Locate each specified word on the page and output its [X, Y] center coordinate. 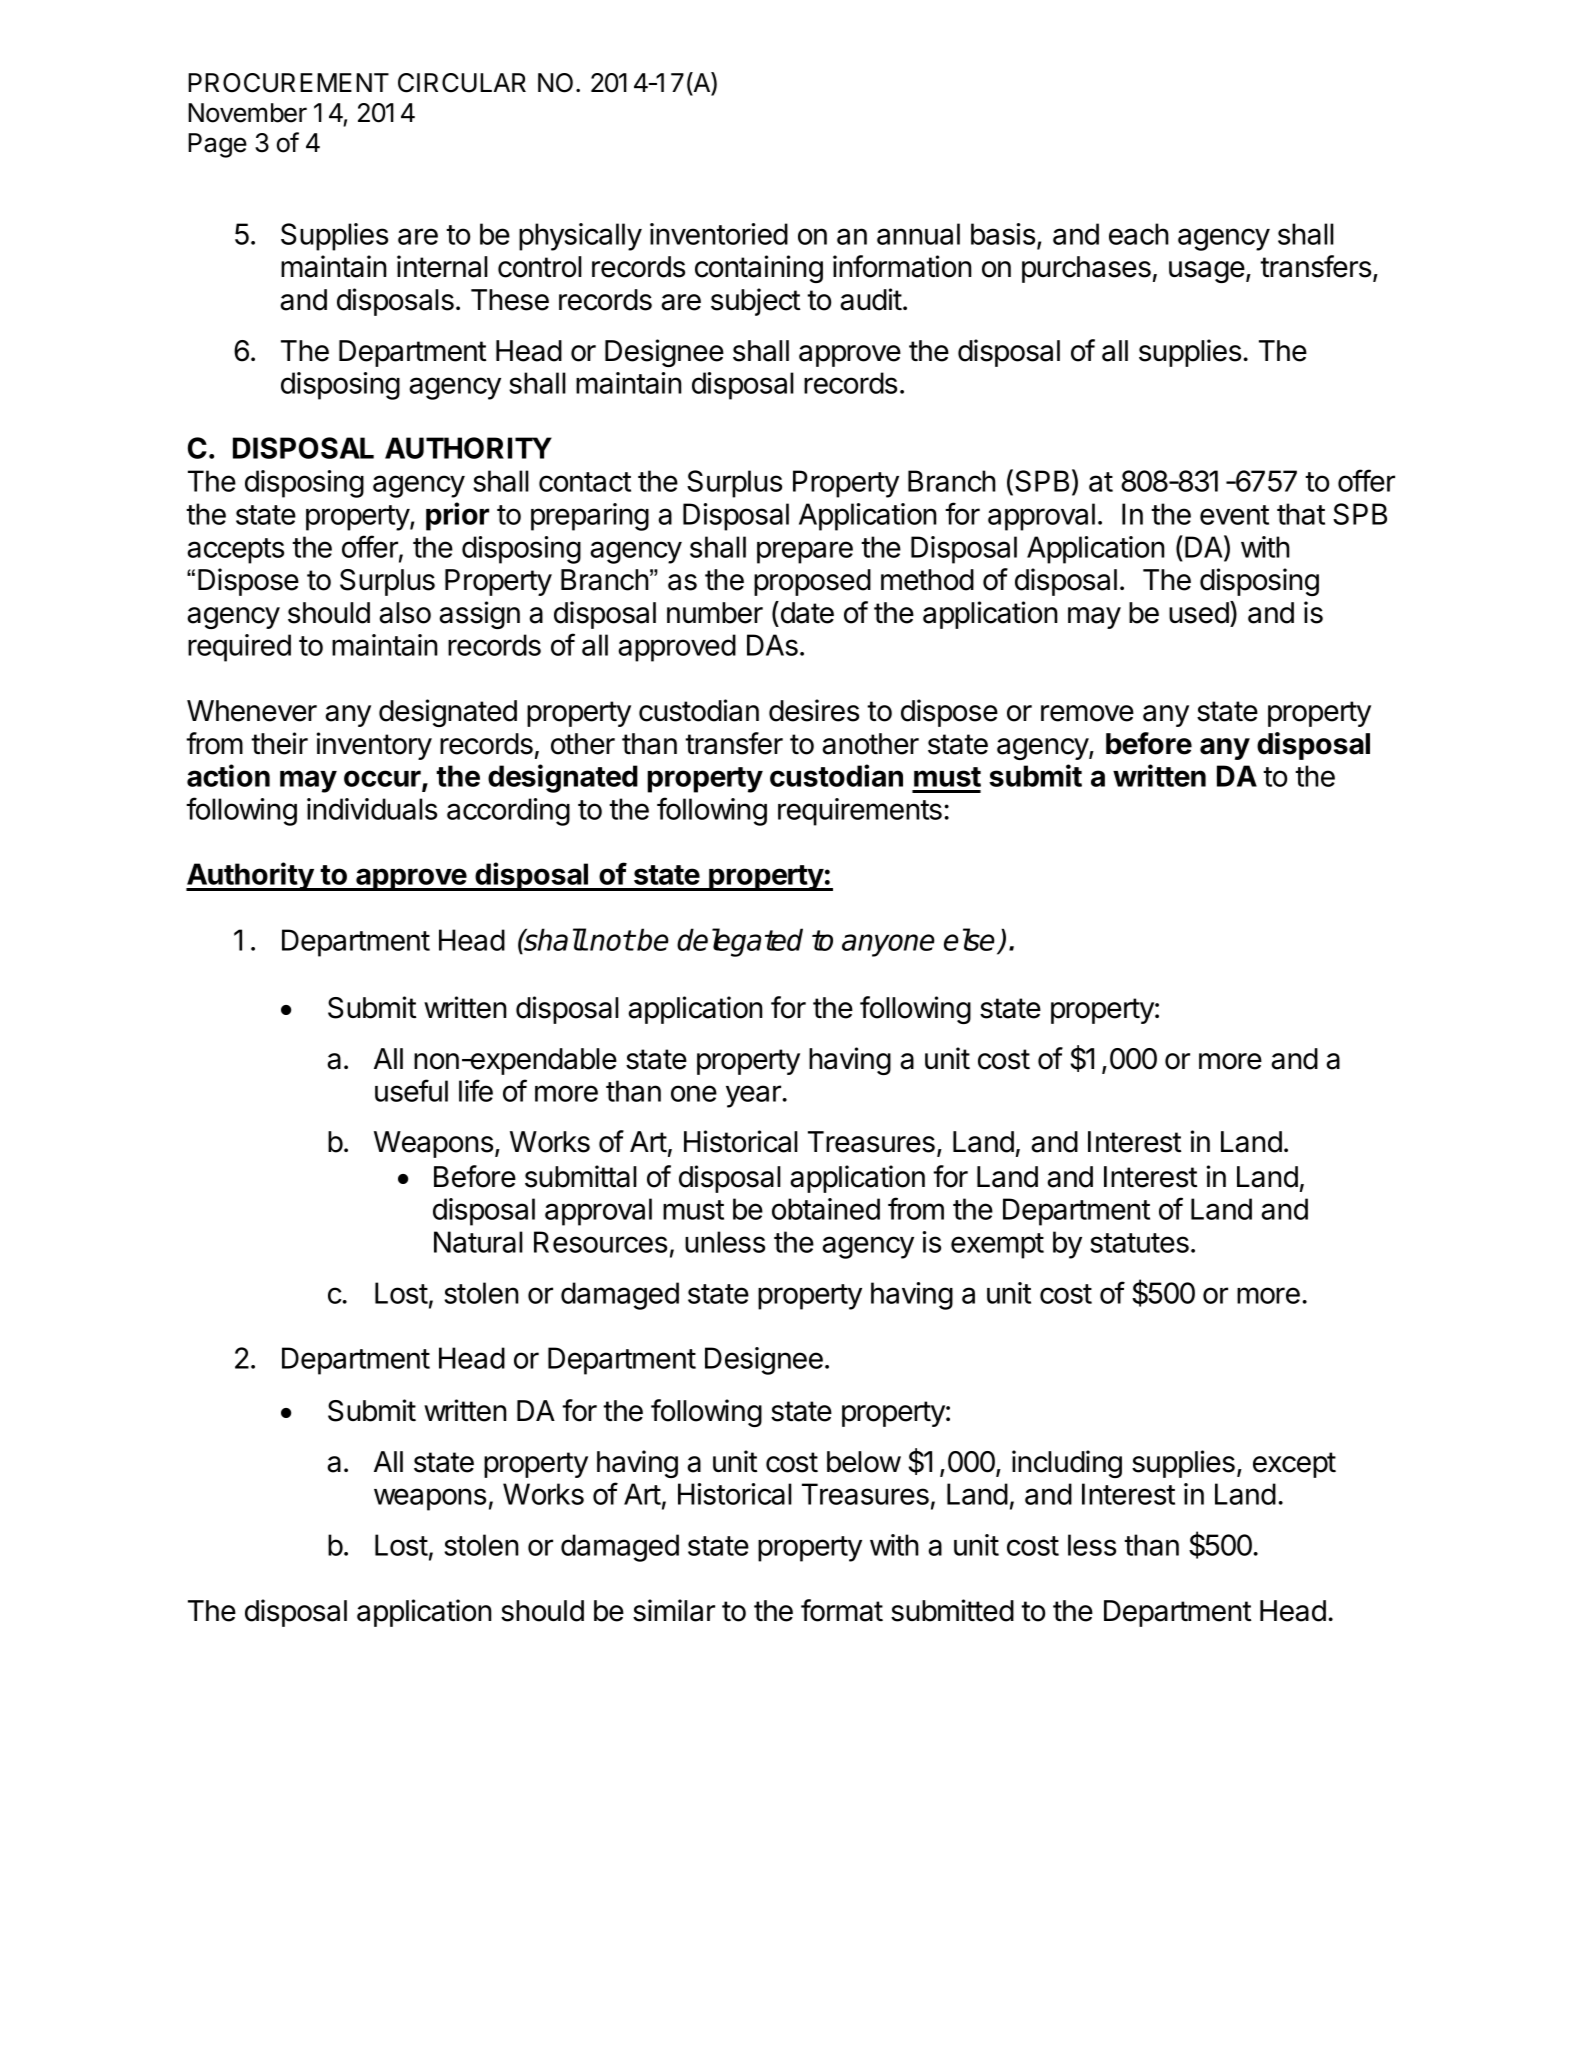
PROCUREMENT [288, 83]
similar [674, 1610]
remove [1087, 713]
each [1139, 234]
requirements [860, 812]
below [864, 1462]
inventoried [719, 234]
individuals [372, 809]
